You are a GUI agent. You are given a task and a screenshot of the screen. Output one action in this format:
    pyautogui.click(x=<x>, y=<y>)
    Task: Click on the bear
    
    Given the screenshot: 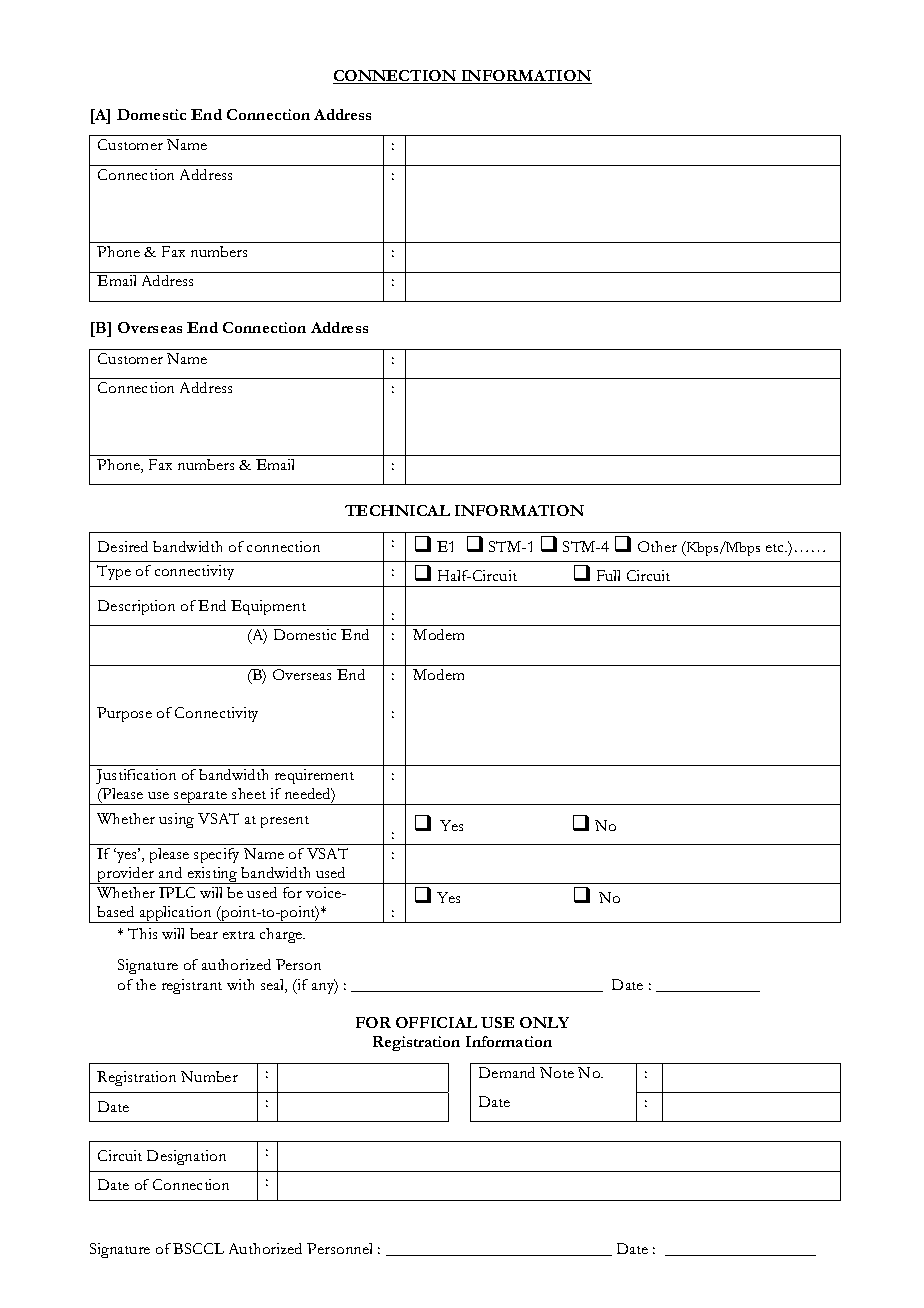 What is the action you would take?
    pyautogui.click(x=204, y=933)
